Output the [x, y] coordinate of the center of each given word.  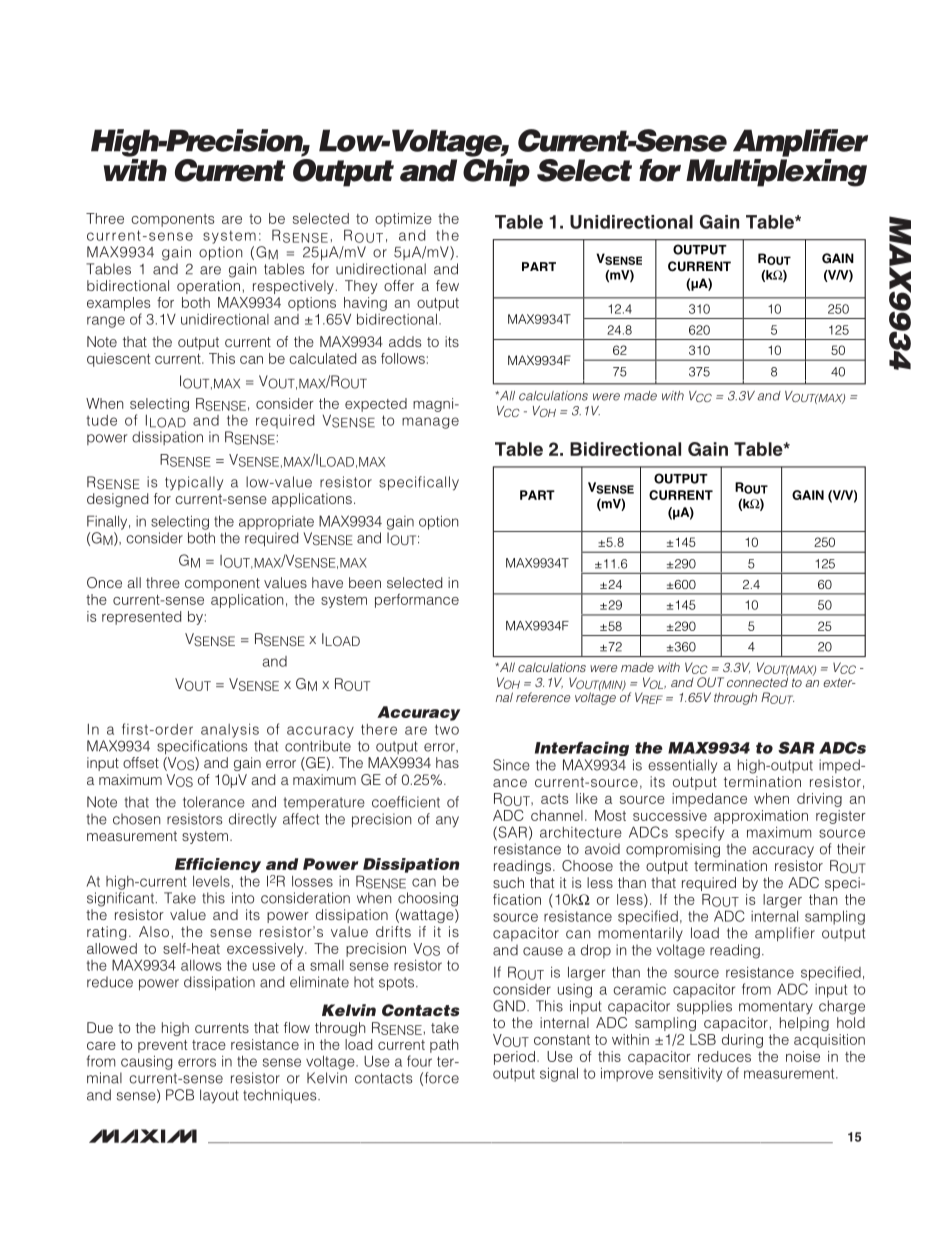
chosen [136, 819]
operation [208, 287]
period [514, 1058]
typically [194, 483]
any [447, 822]
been [365, 582]
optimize [403, 220]
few [447, 285]
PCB [180, 1095]
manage [430, 423]
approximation [761, 817]
